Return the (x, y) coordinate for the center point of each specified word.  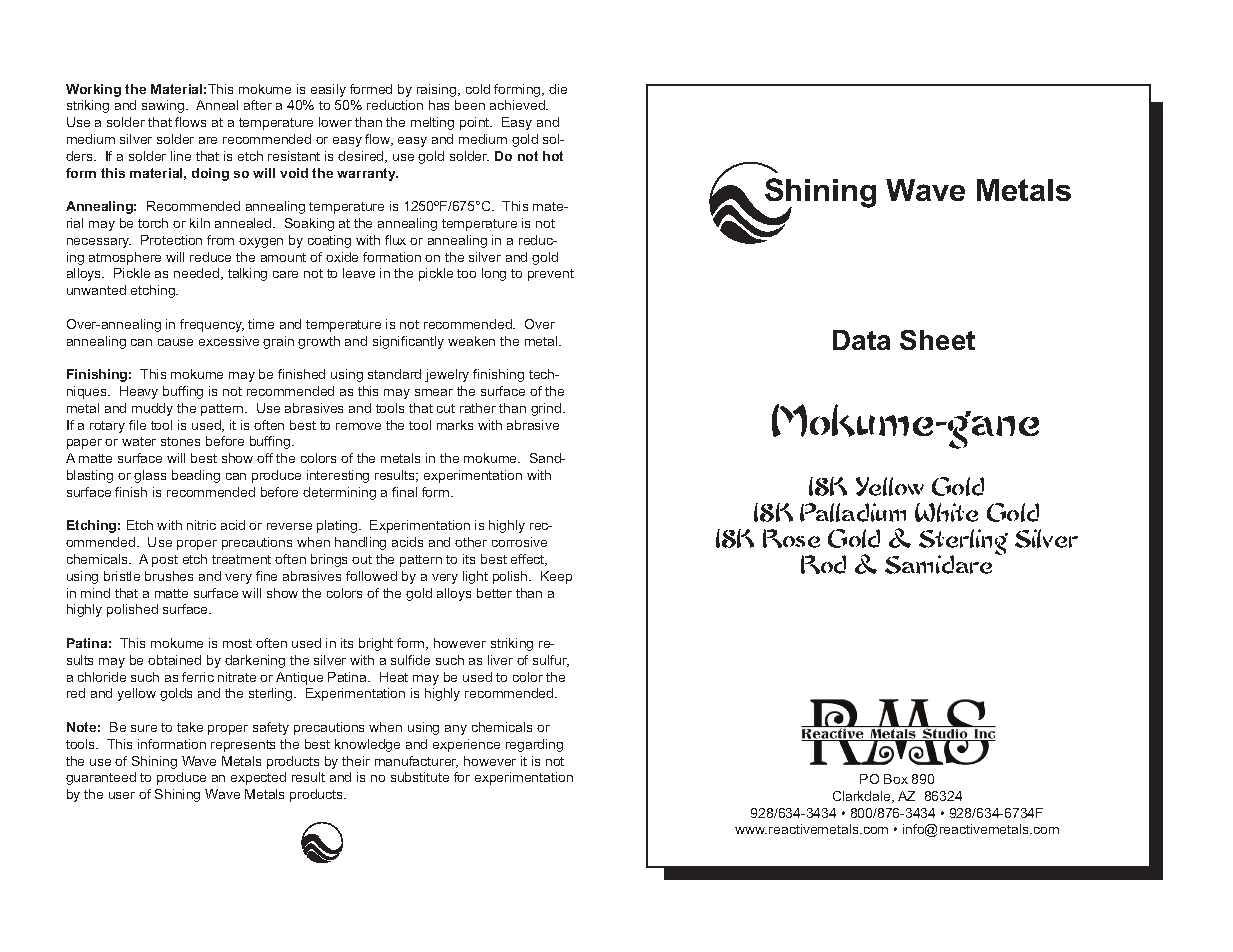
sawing (164, 106)
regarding (534, 745)
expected (258, 778)
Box (896, 779)
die (558, 89)
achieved (518, 105)
